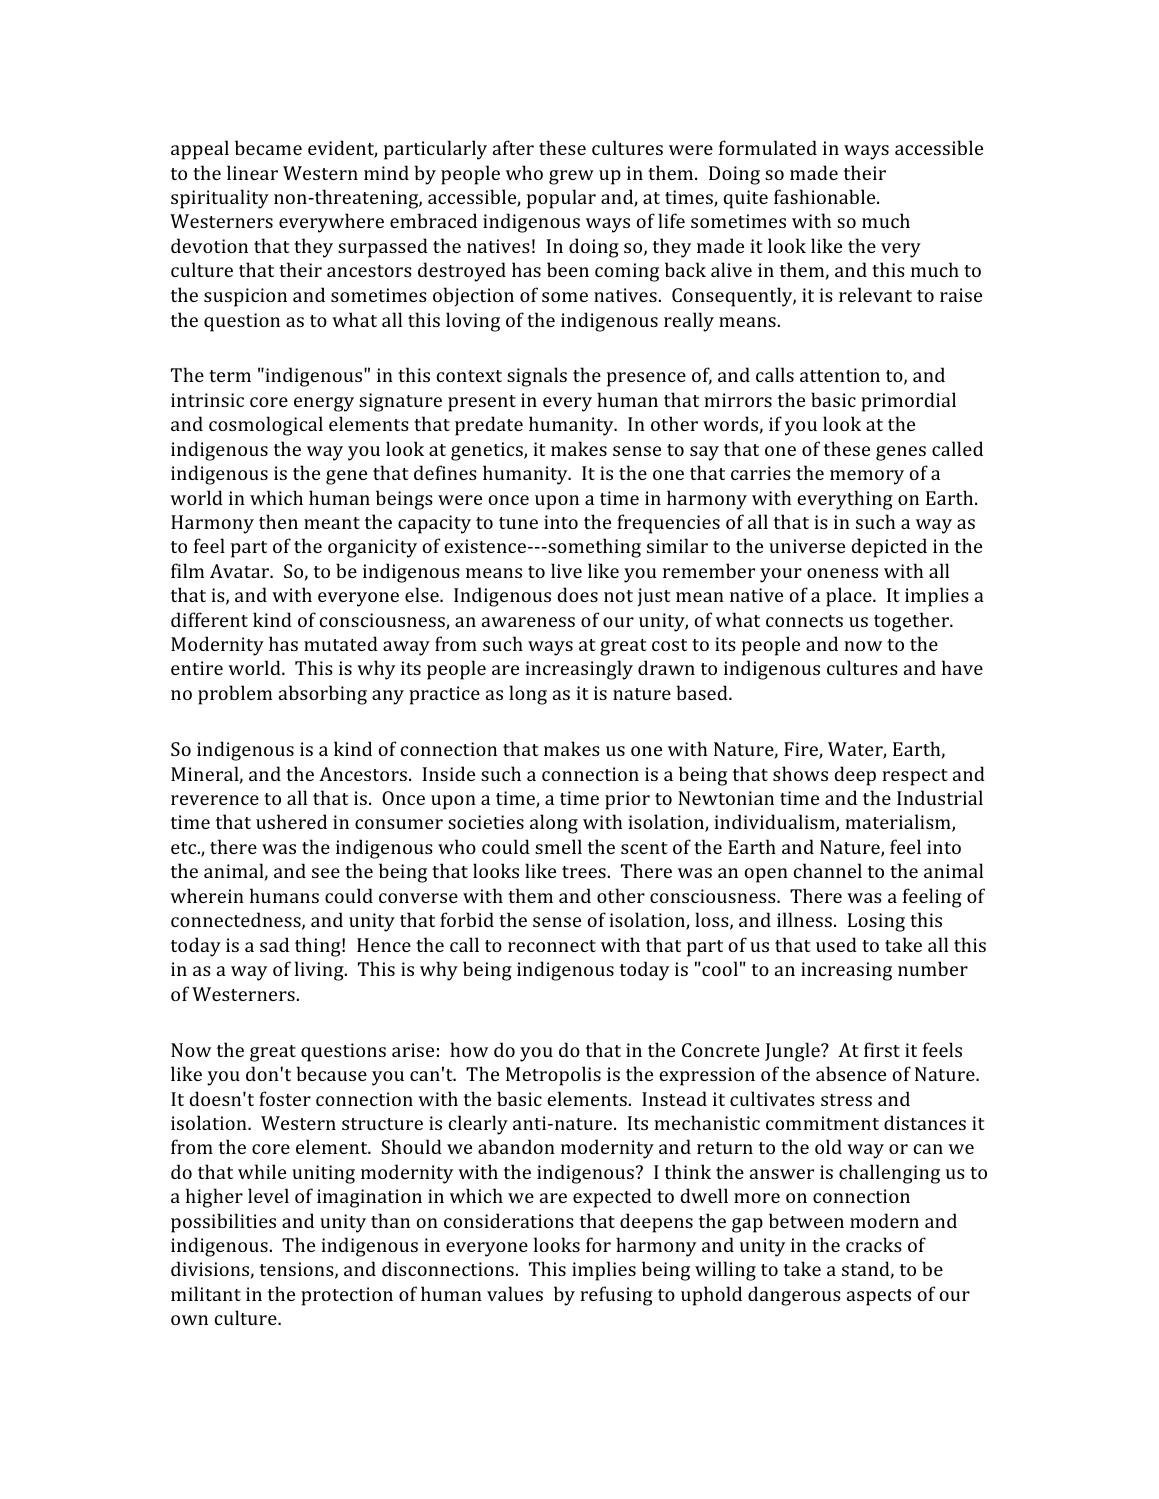 This page has height=1499, width=1159. Describe the element at coordinates (915, 777) in the page. I see `respect` at that location.
